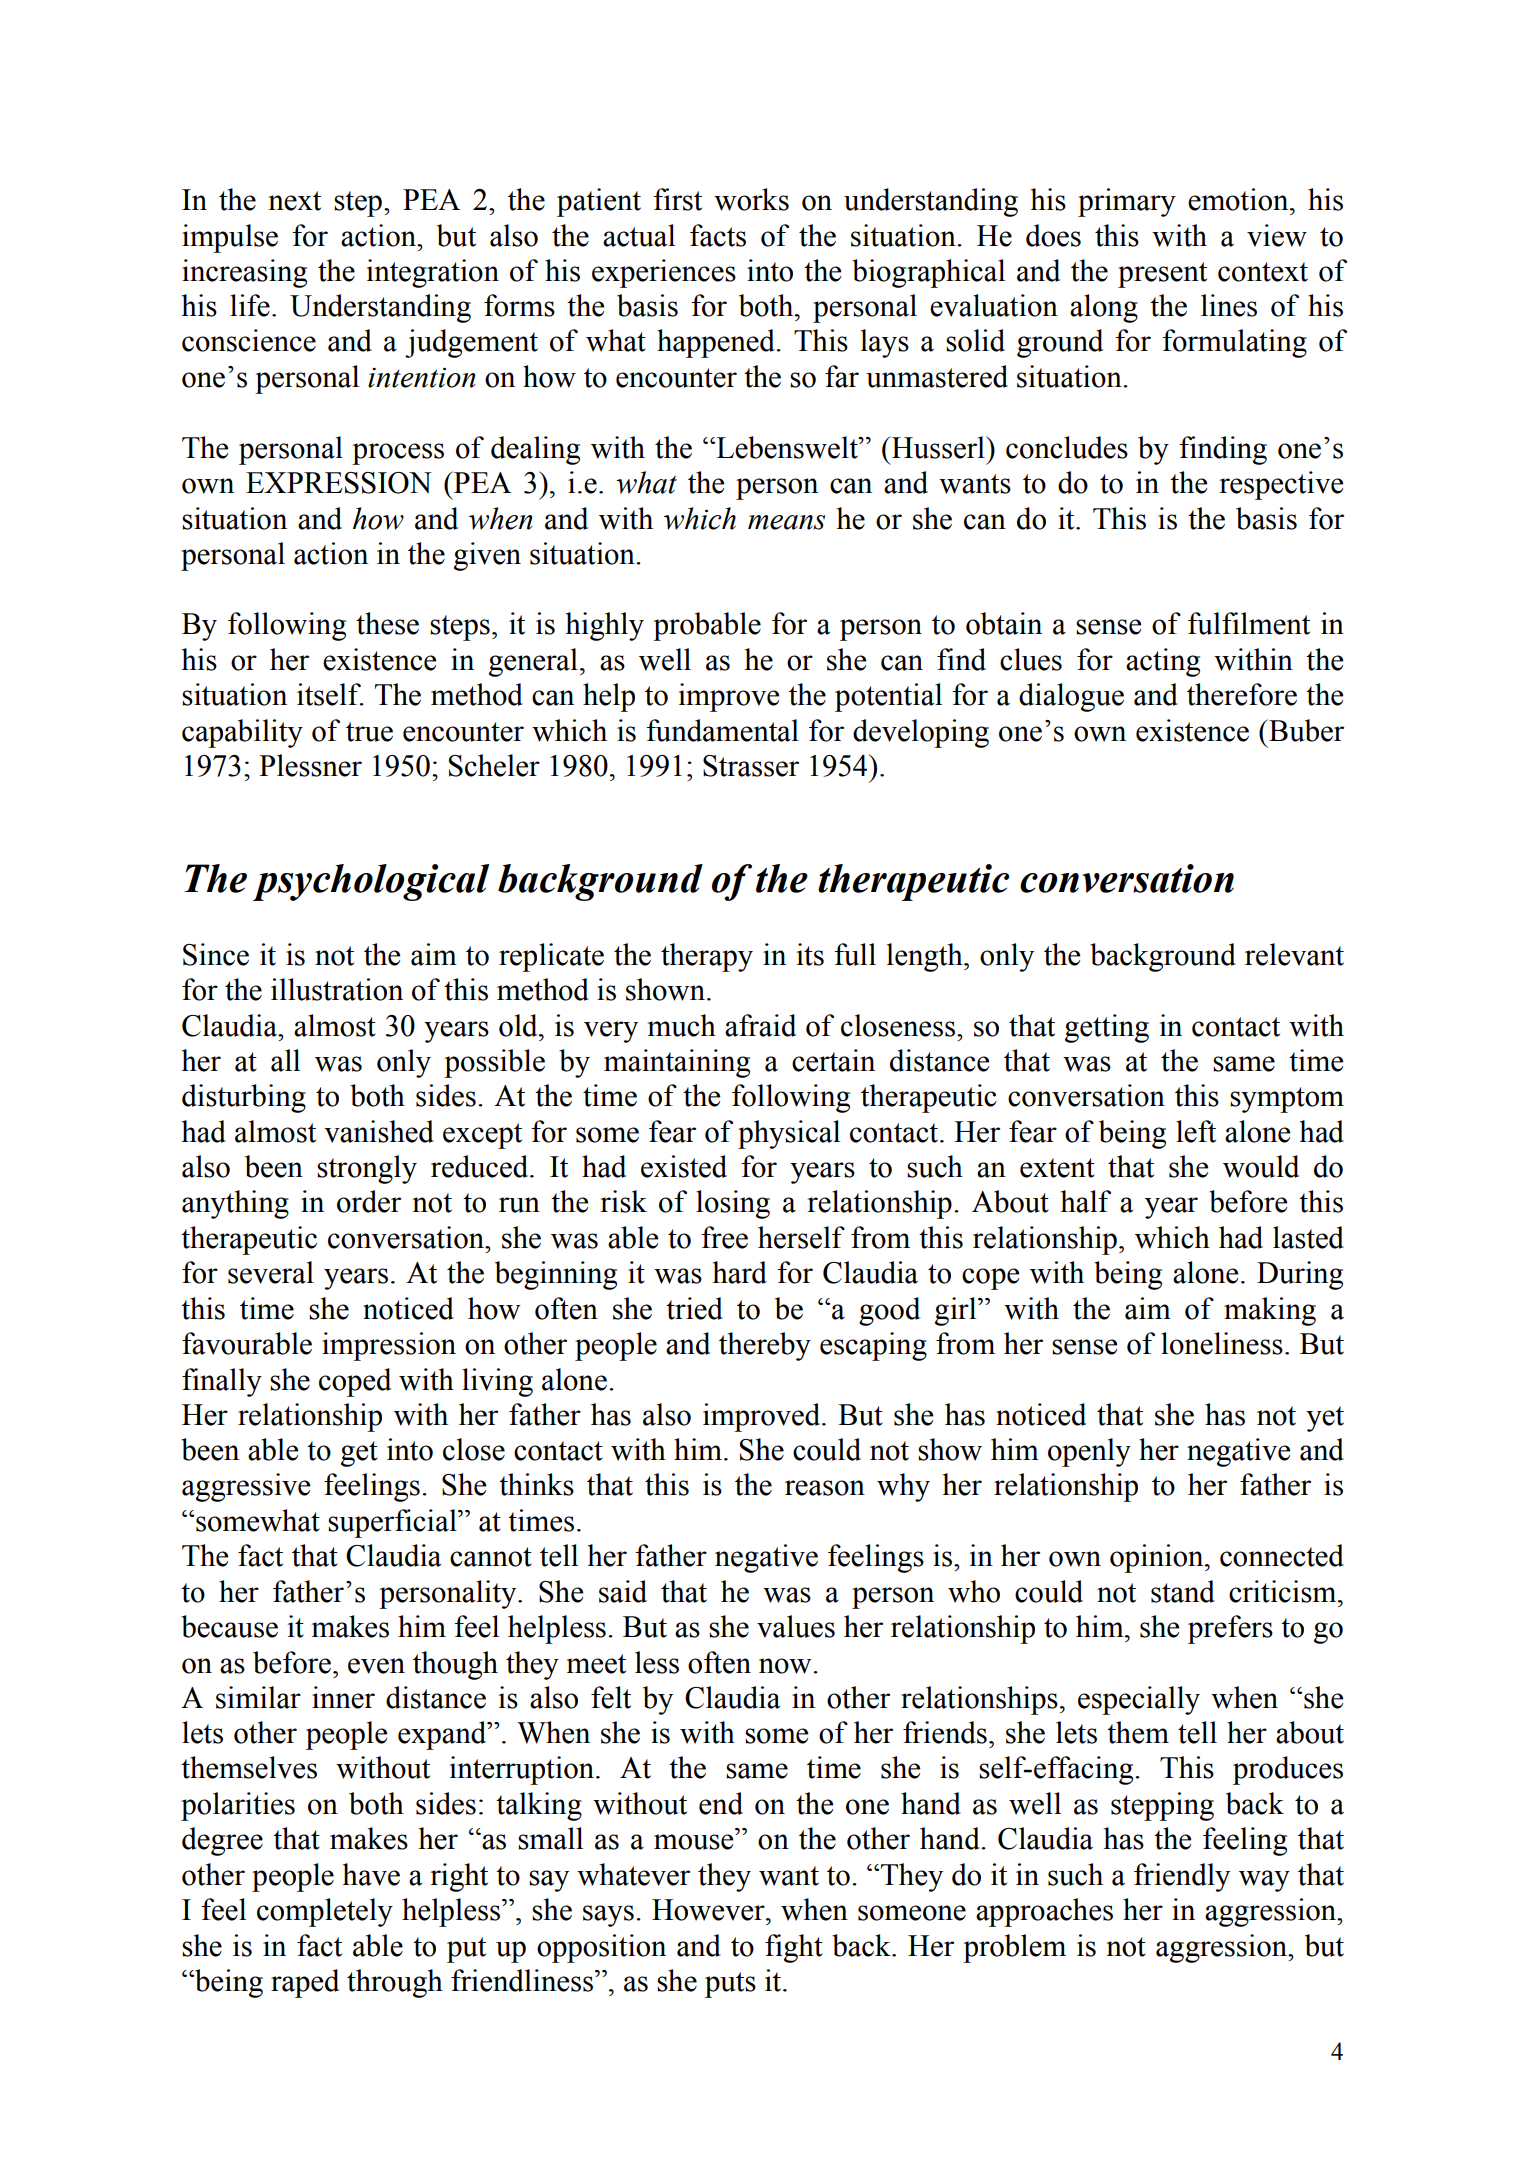  Describe the element at coordinates (1230, 1629) in the screenshot. I see `prefers` at that location.
